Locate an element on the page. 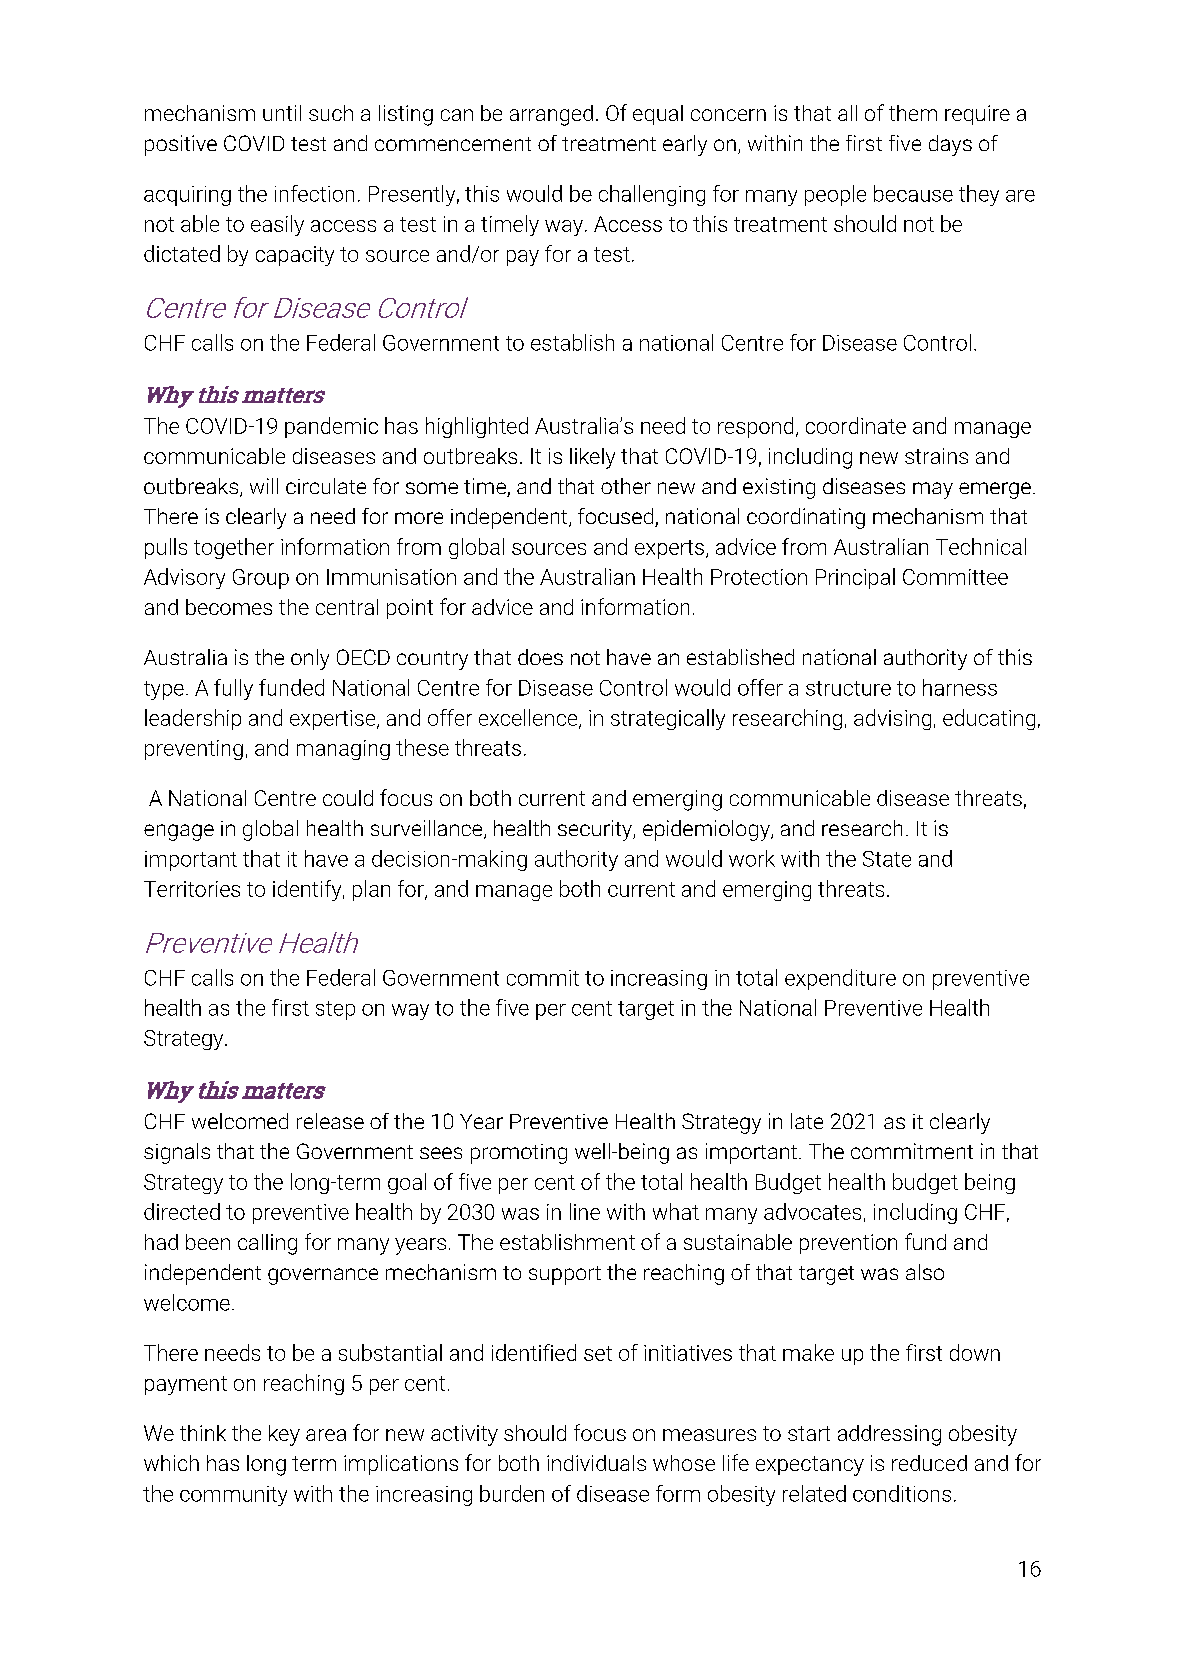 This page has width=1185, height=1676. key is located at coordinates (284, 1435).
